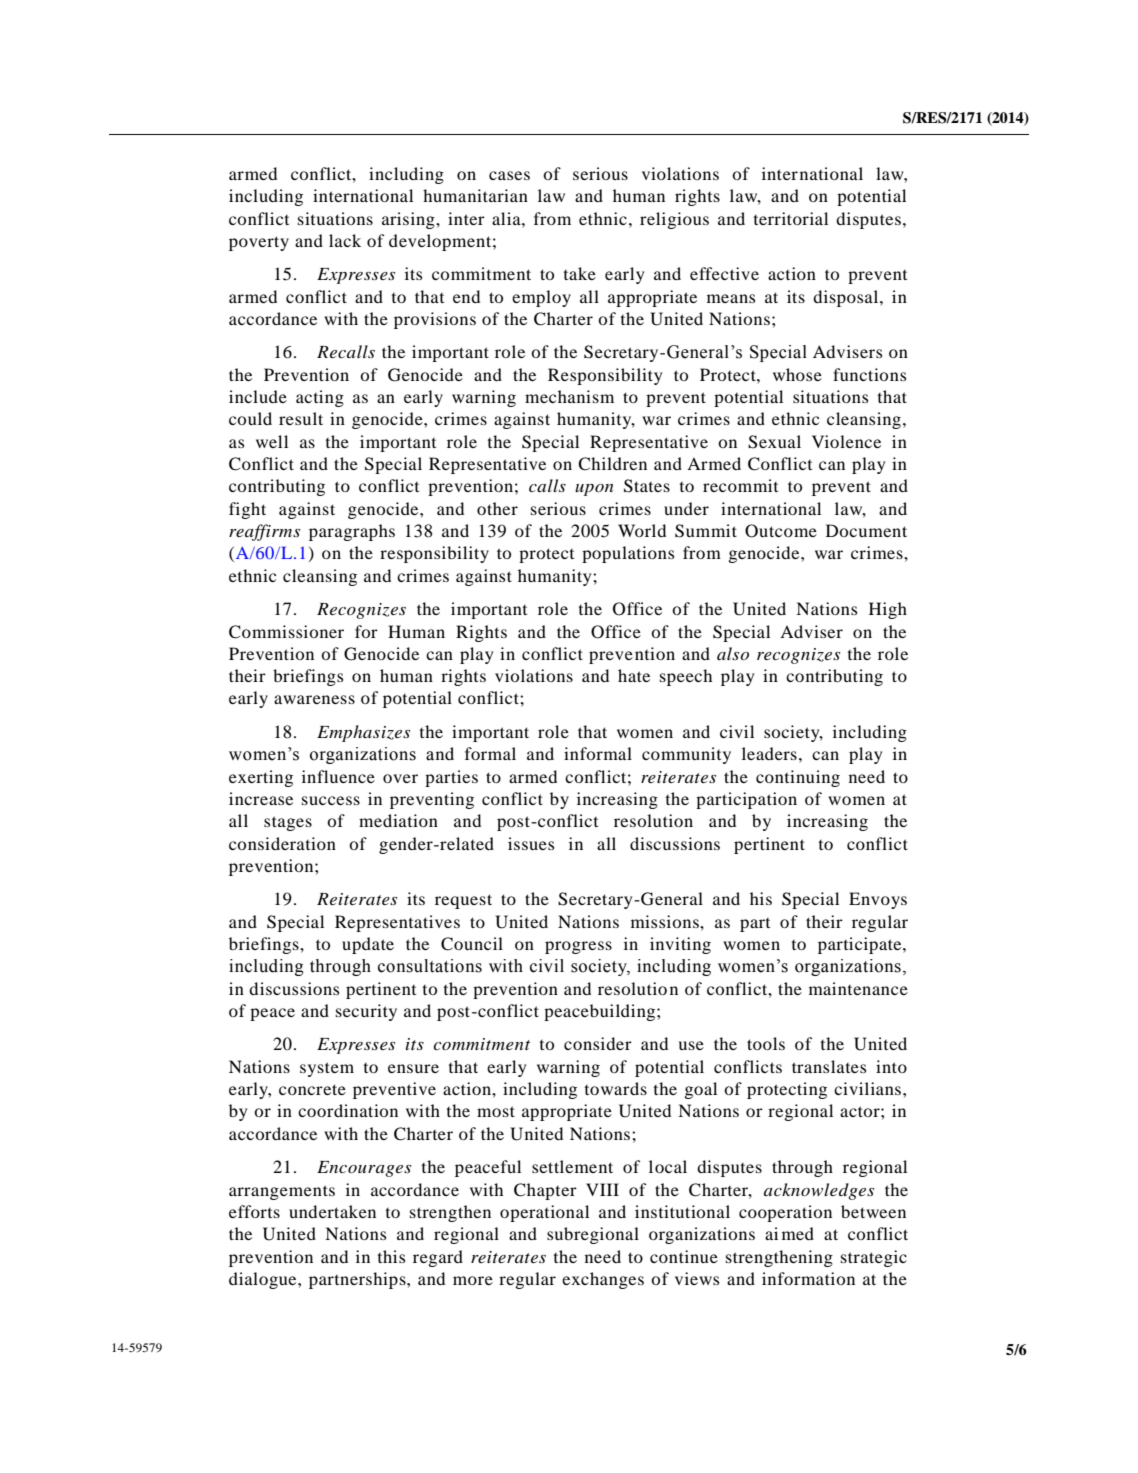 This image has width=1138, height=1473. I want to click on lack, so click(345, 240).
